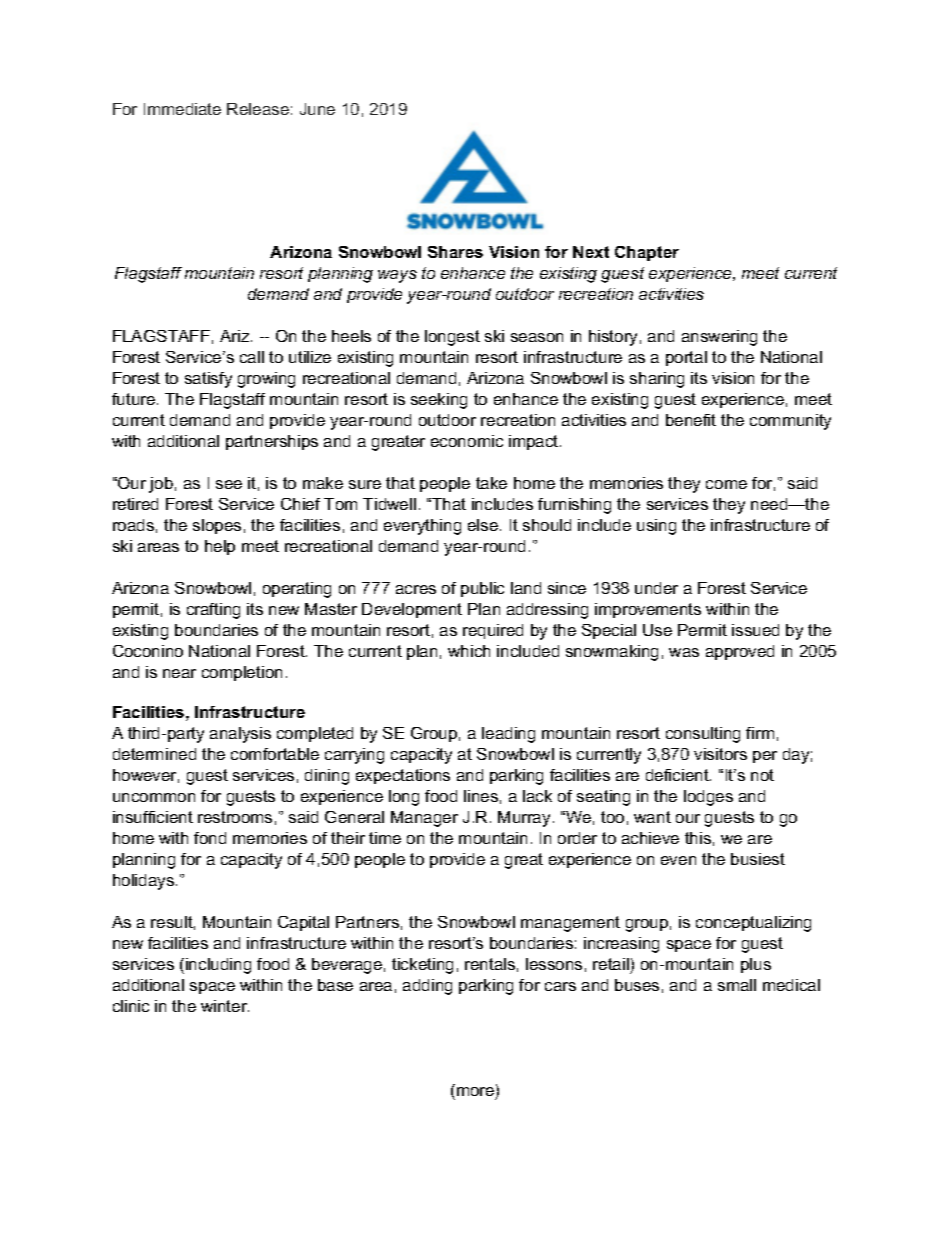  What do you see at coordinates (427, 987) in the document?
I see `adding` at bounding box center [427, 987].
